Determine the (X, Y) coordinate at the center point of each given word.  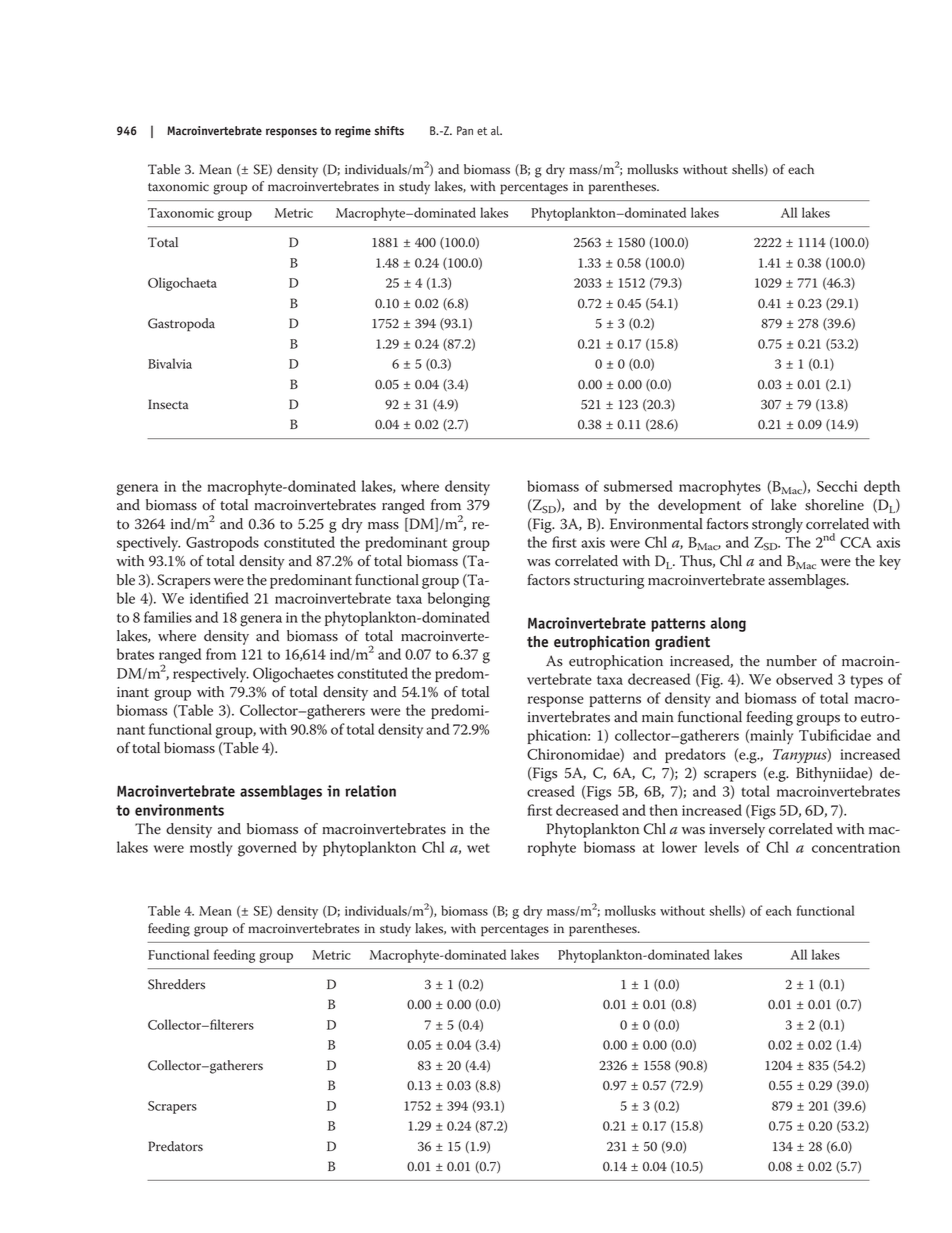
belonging (459, 600)
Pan (465, 130)
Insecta (168, 404)
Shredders (176, 984)
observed (804, 679)
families (168, 617)
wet (478, 848)
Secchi (837, 486)
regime (353, 132)
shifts (389, 131)
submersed (638, 486)
